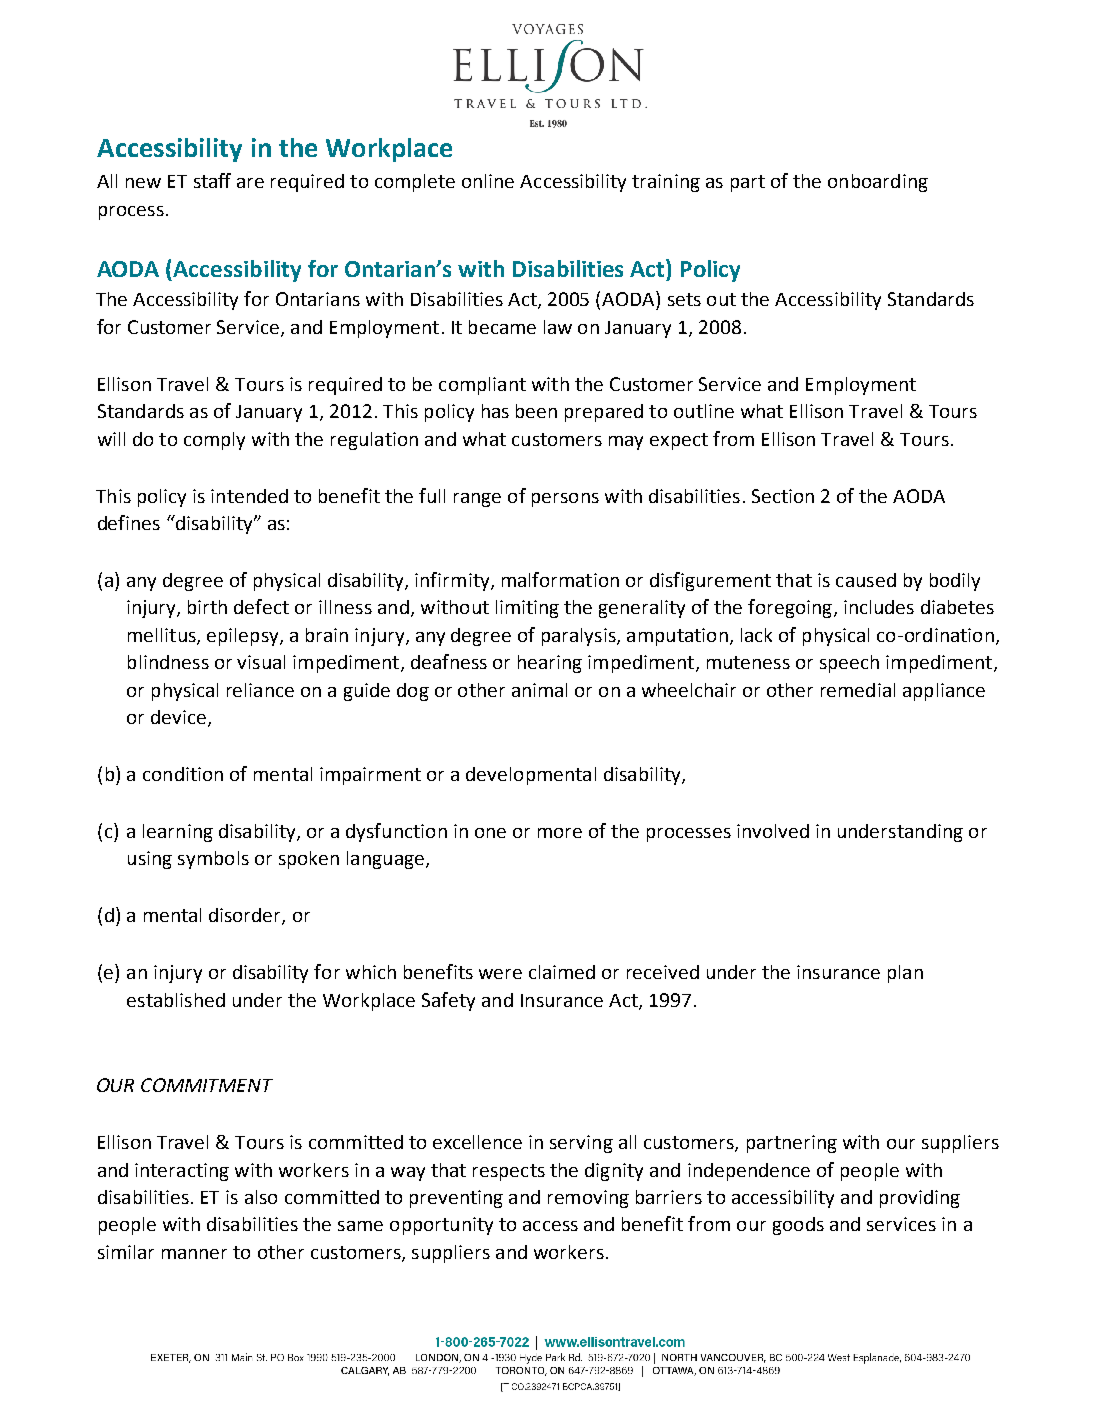 This document has height=1423, width=1100. What do you see at coordinates (194, 1254) in the document?
I see `manner` at bounding box center [194, 1254].
